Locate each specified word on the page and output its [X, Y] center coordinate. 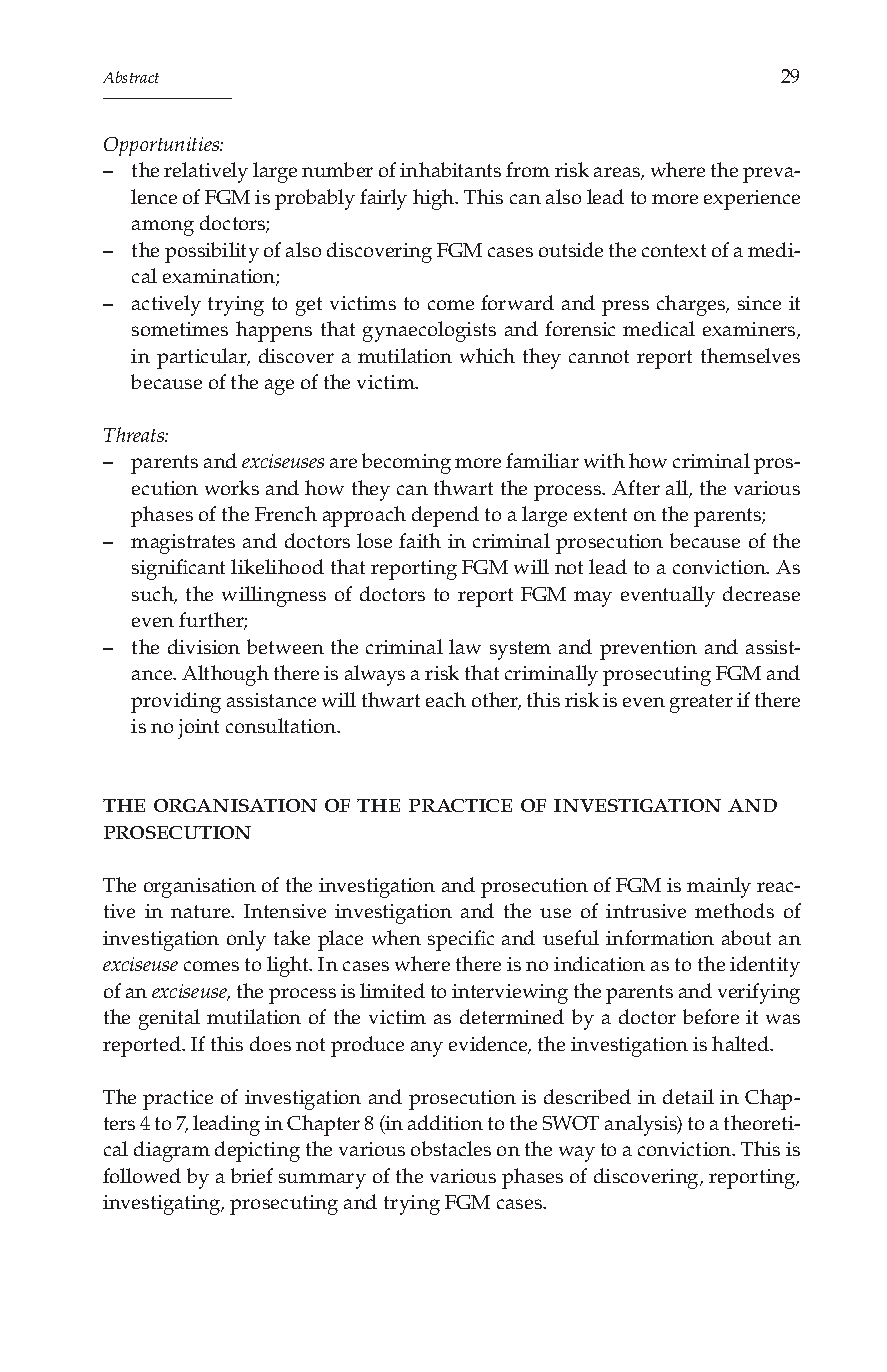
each [446, 699]
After [636, 487]
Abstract [131, 77]
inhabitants [450, 169]
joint [198, 729]
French [286, 513]
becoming [406, 463]
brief [252, 1175]
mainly [719, 887]
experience [752, 200]
